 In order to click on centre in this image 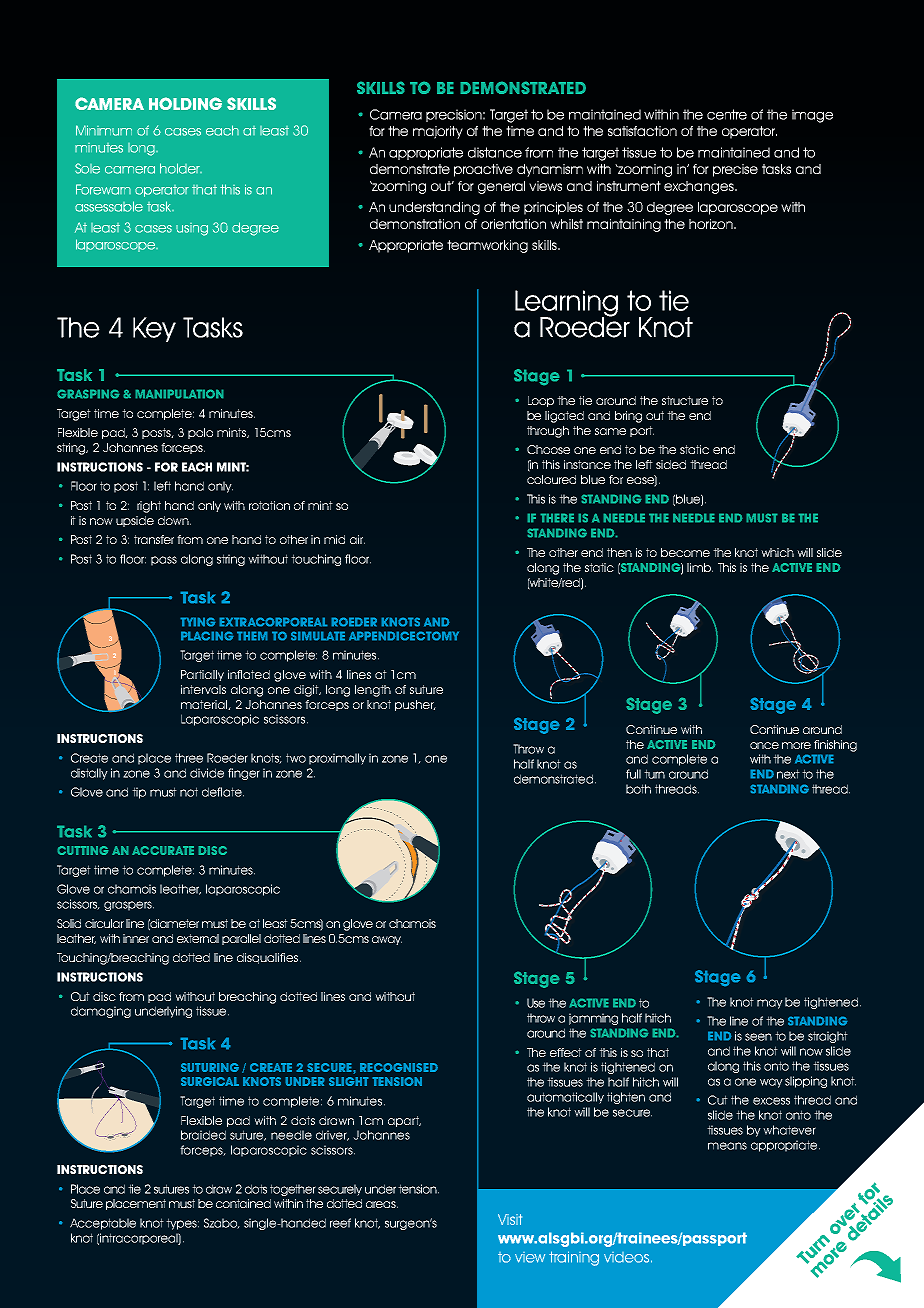, I will do `click(727, 114)`.
